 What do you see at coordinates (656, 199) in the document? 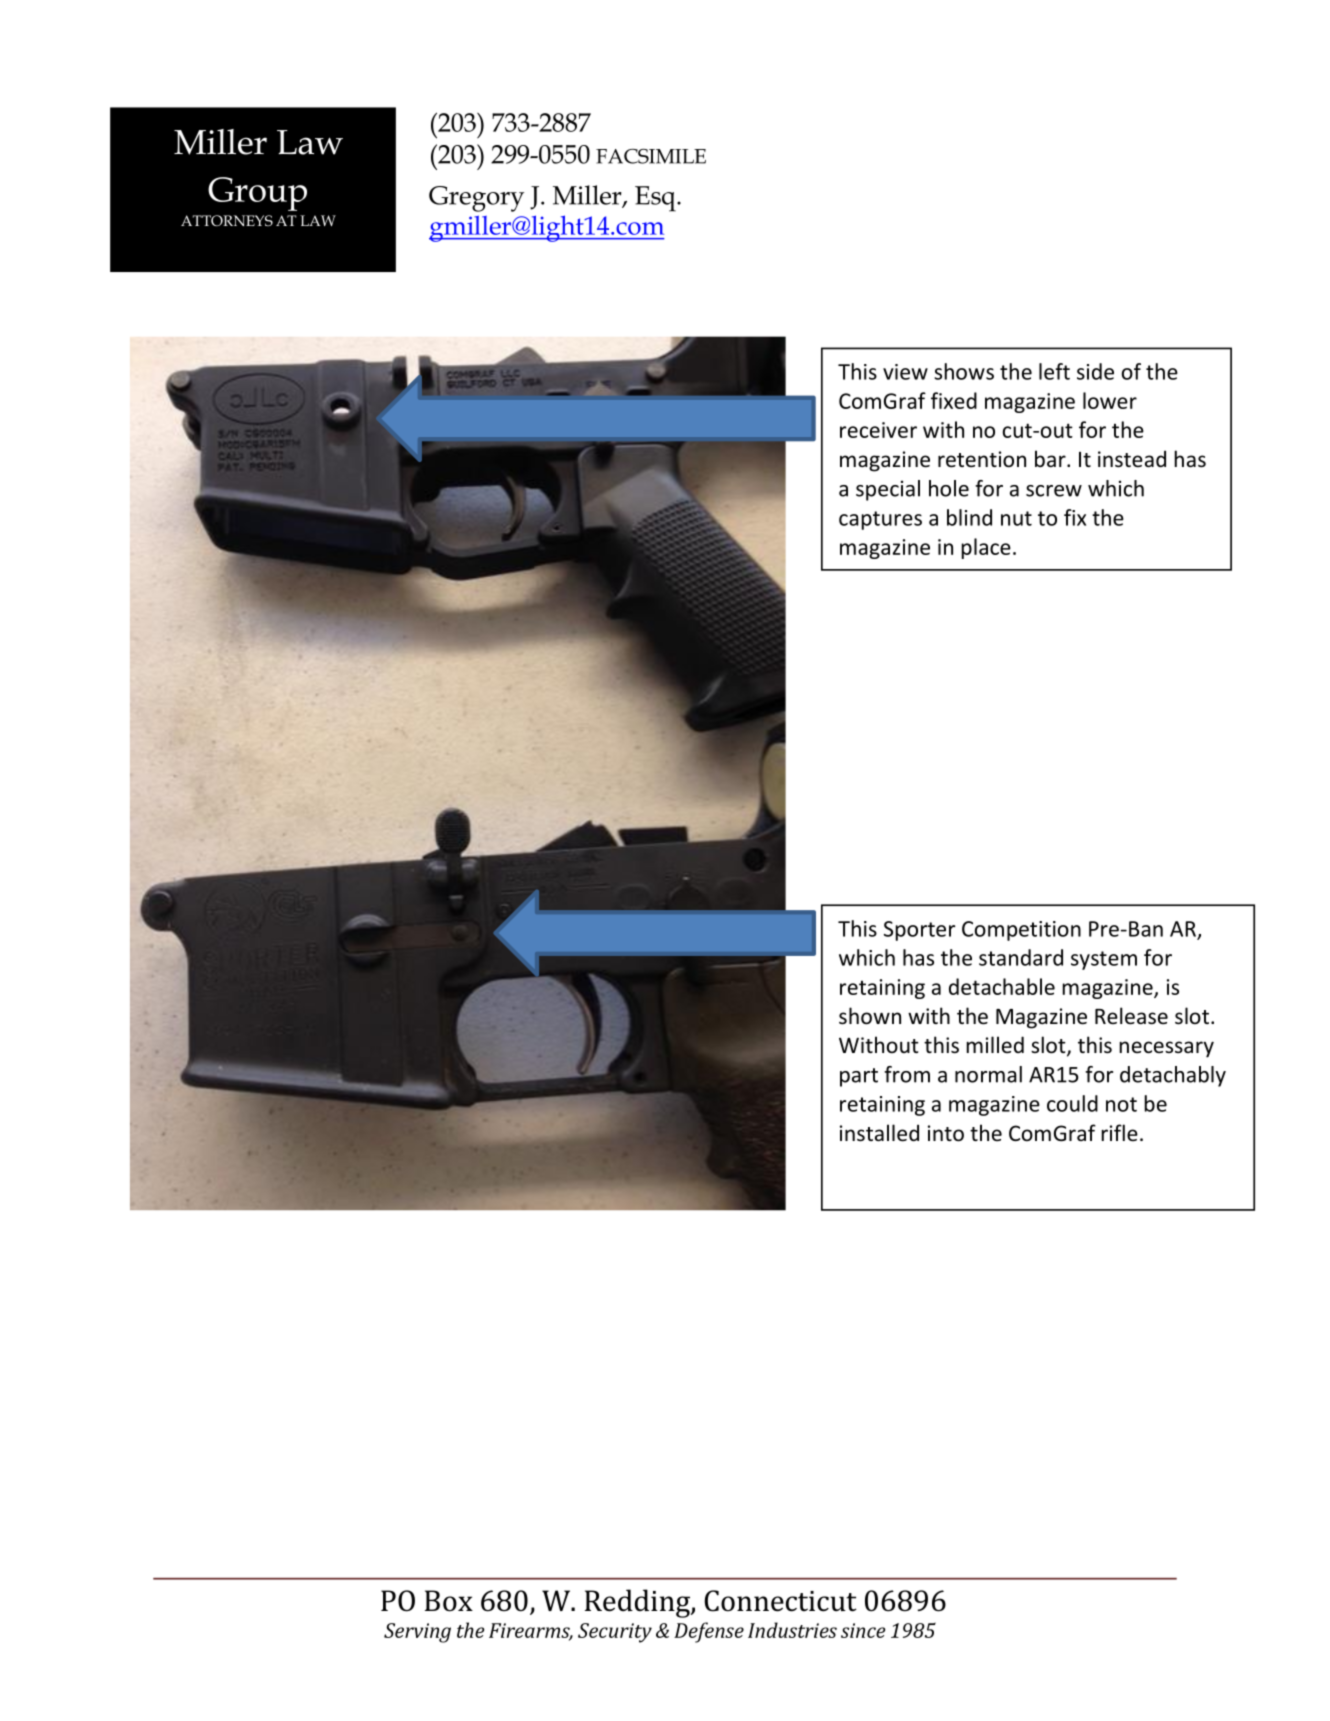
I see `Esq` at bounding box center [656, 199].
